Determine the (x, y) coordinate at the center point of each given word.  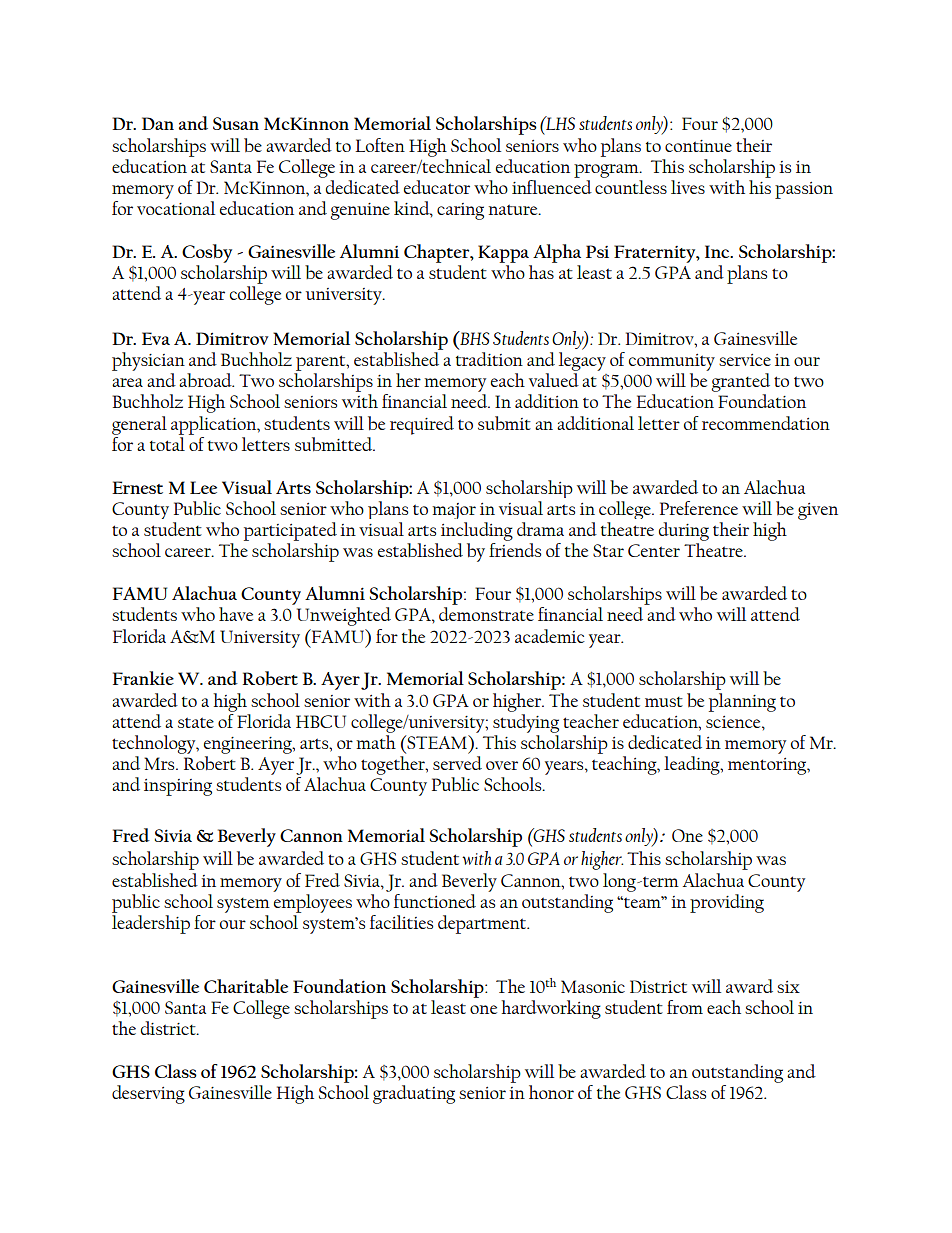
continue (698, 146)
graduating (414, 1094)
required (422, 425)
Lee (203, 487)
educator (437, 187)
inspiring (178, 787)
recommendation (766, 423)
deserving (148, 1094)
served (457, 763)
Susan (236, 123)
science (734, 722)
